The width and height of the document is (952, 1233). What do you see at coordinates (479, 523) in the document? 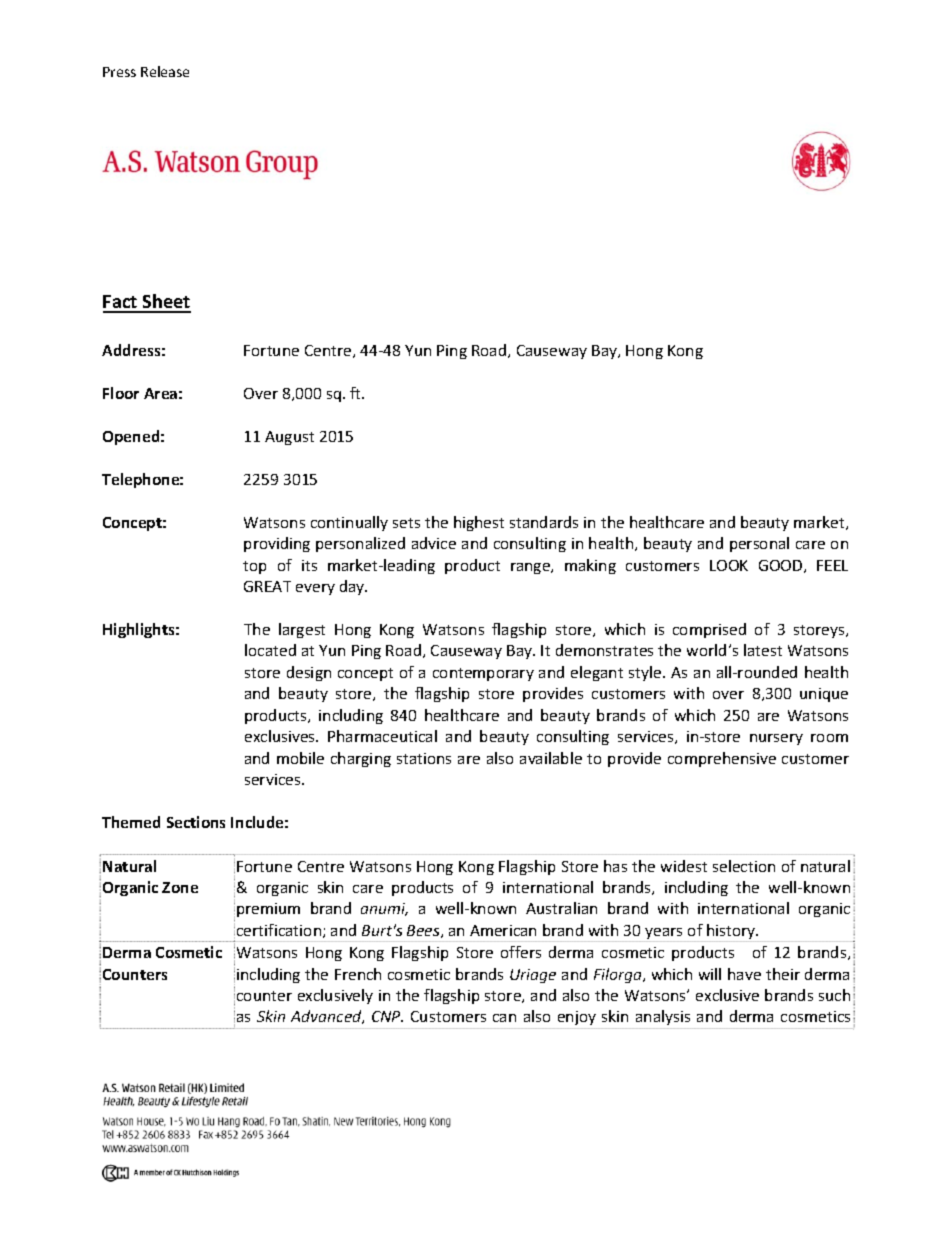
I see `highest` at bounding box center [479, 523].
